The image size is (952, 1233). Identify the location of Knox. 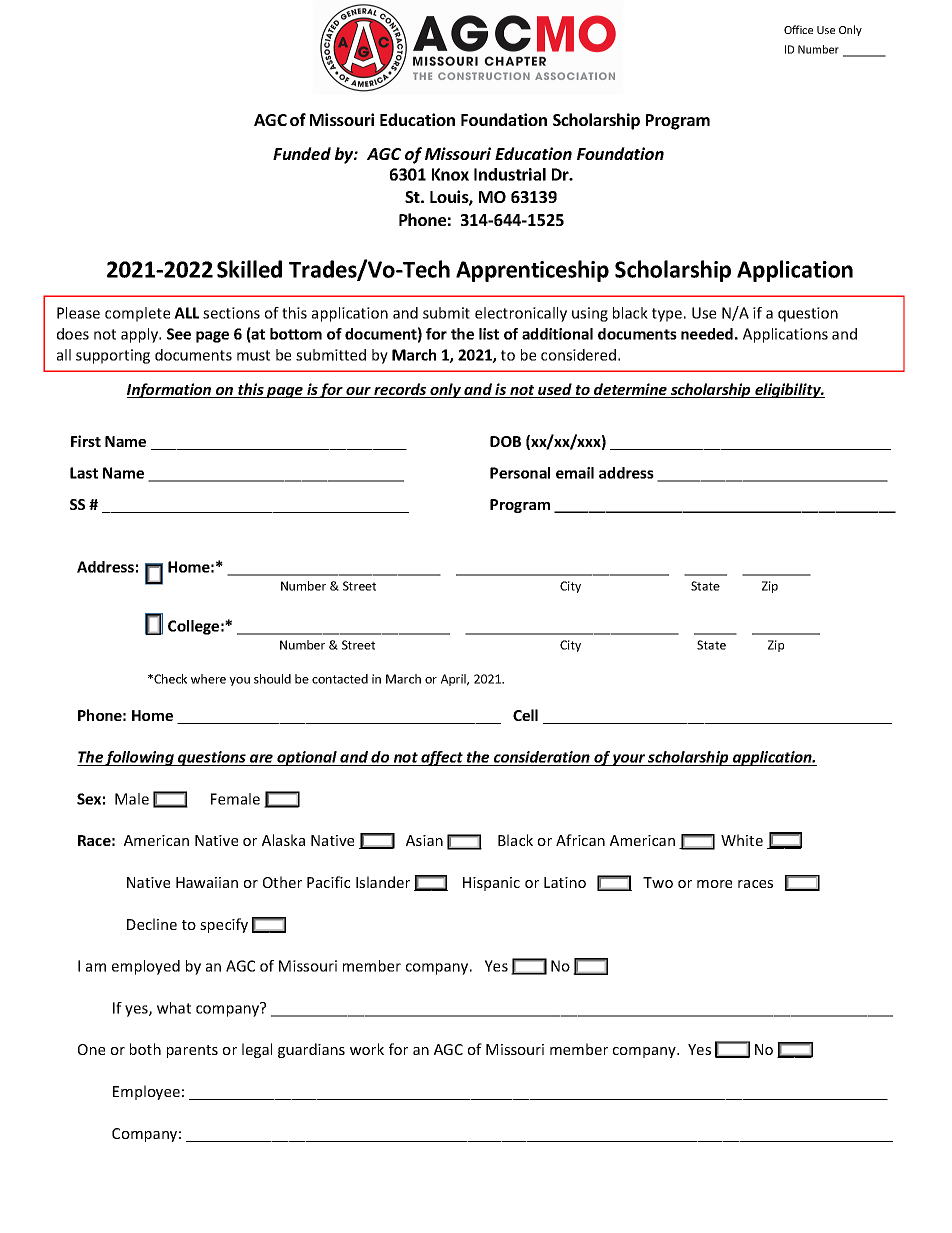
(450, 174).
